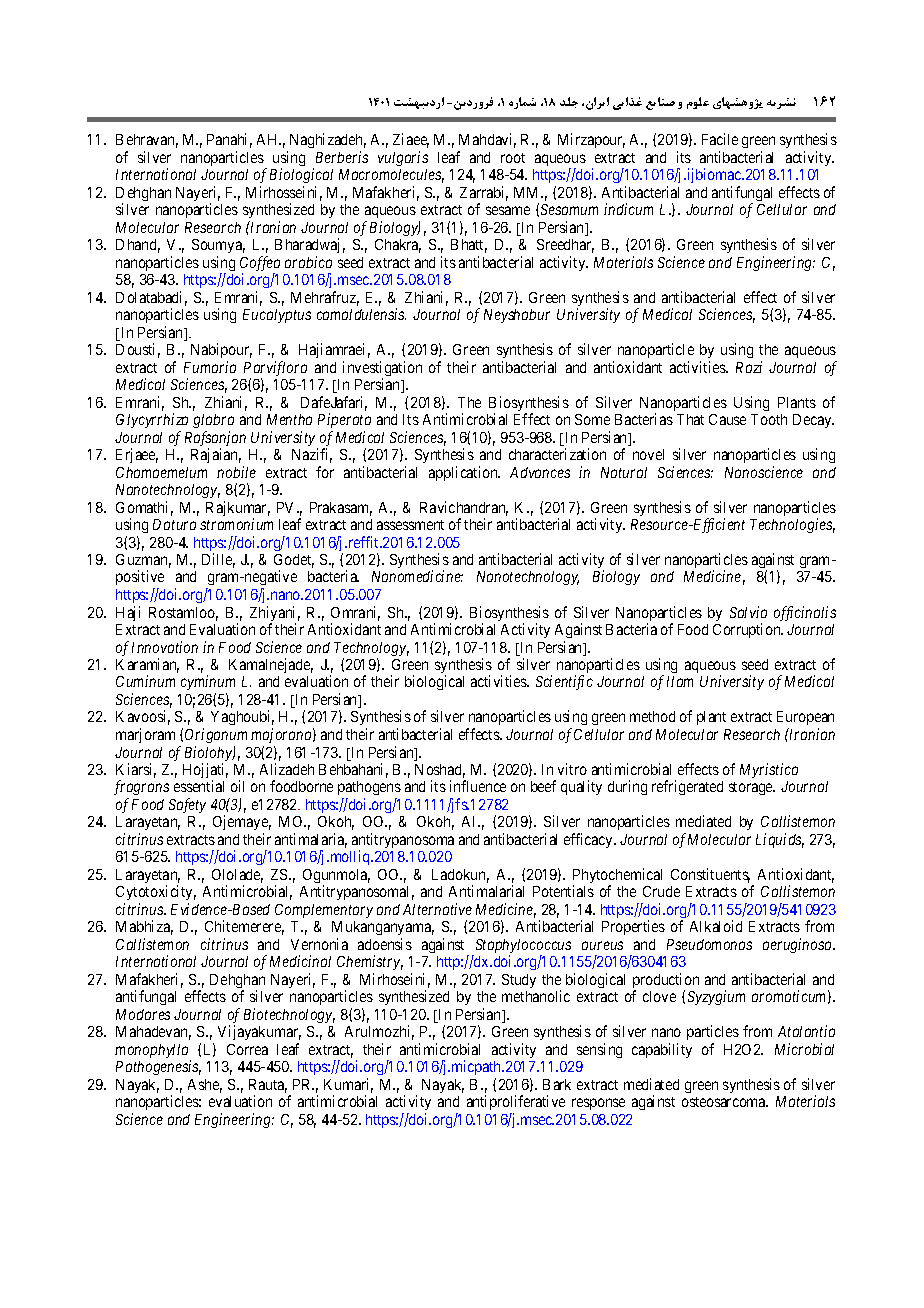 Image resolution: width=924 pixels, height=1308 pixels. Describe the element at coordinates (247, 1049) in the image. I see `Correa` at that location.
